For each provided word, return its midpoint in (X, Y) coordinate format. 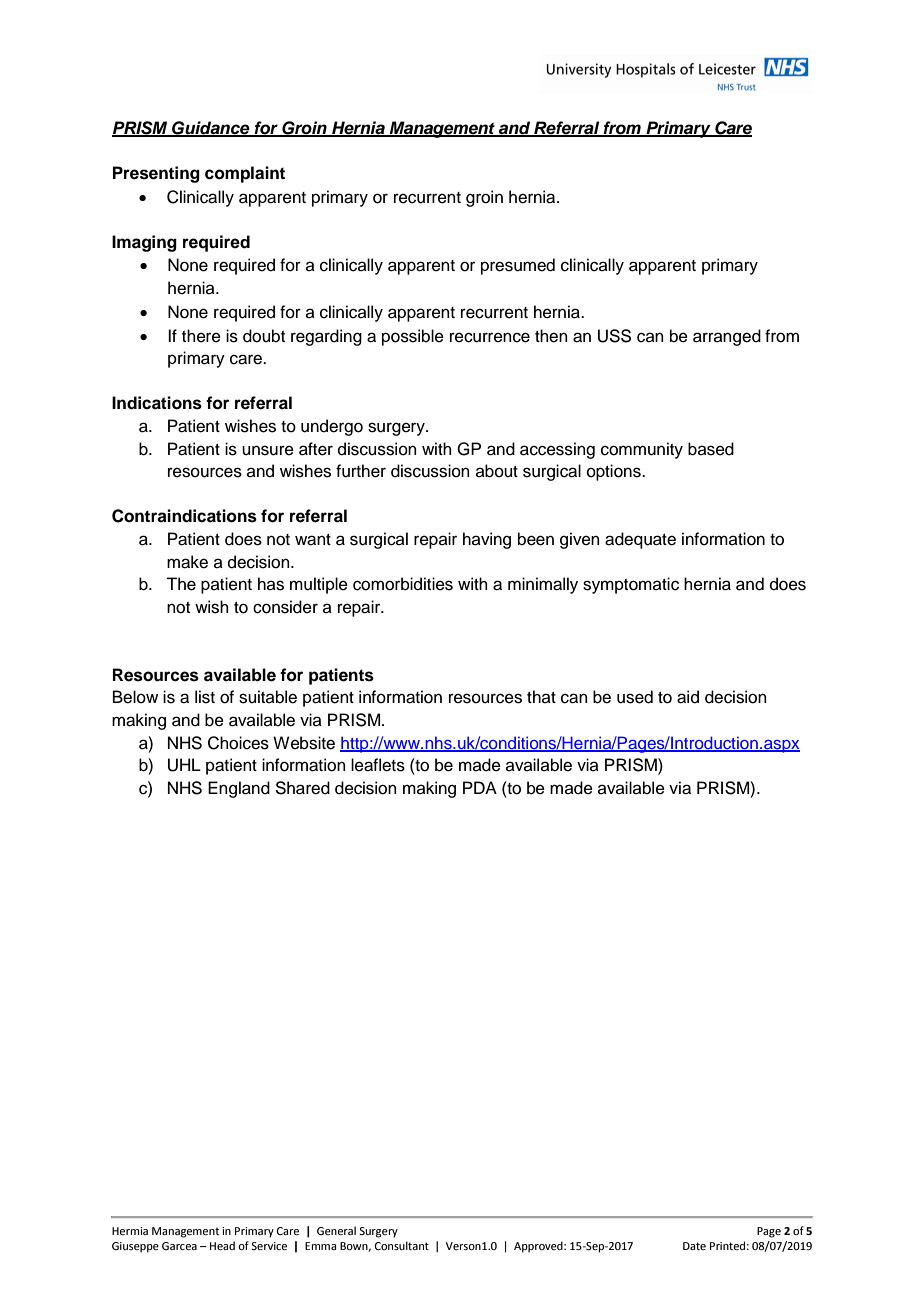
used (635, 697)
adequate (640, 540)
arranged (727, 337)
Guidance (211, 128)
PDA (480, 787)
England (239, 789)
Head (222, 1245)
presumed (518, 266)
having (487, 540)
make (187, 562)
